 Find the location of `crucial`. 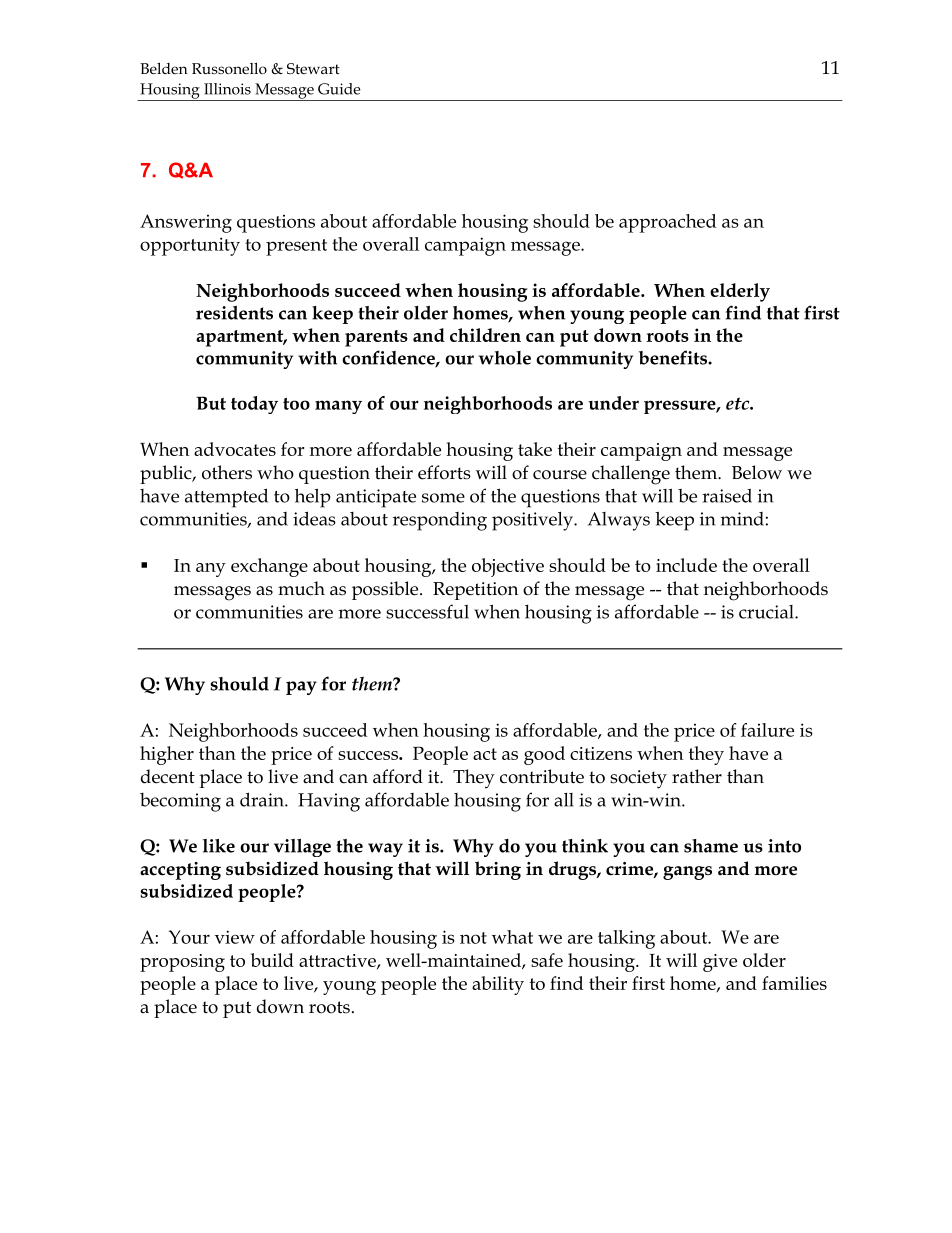

crucial is located at coordinates (767, 612).
